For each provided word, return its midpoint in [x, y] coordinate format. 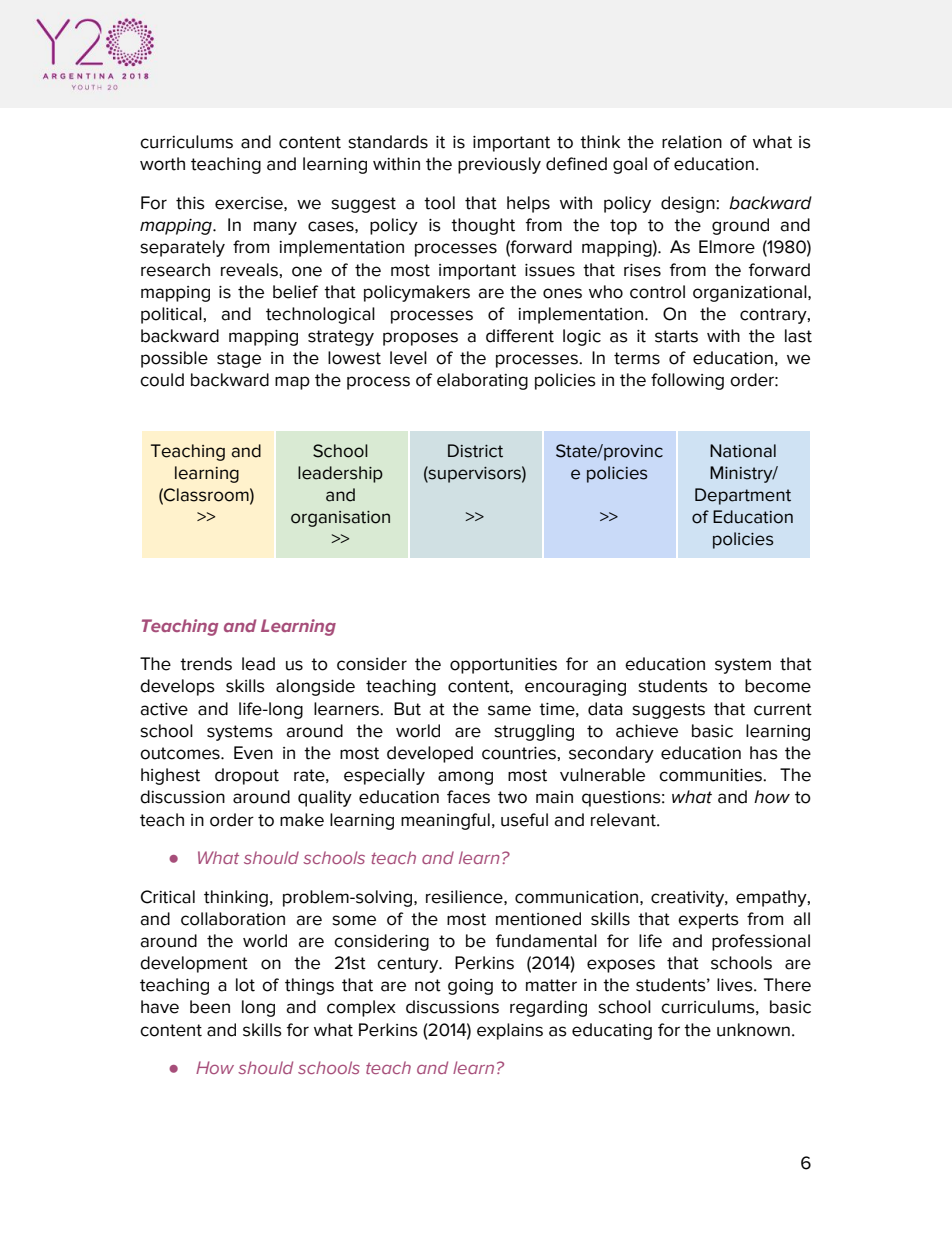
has [764, 753]
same [509, 710]
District [475, 451]
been [210, 1007]
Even [253, 753]
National [743, 451]
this [190, 203]
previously [499, 165]
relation [692, 142]
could [162, 380]
